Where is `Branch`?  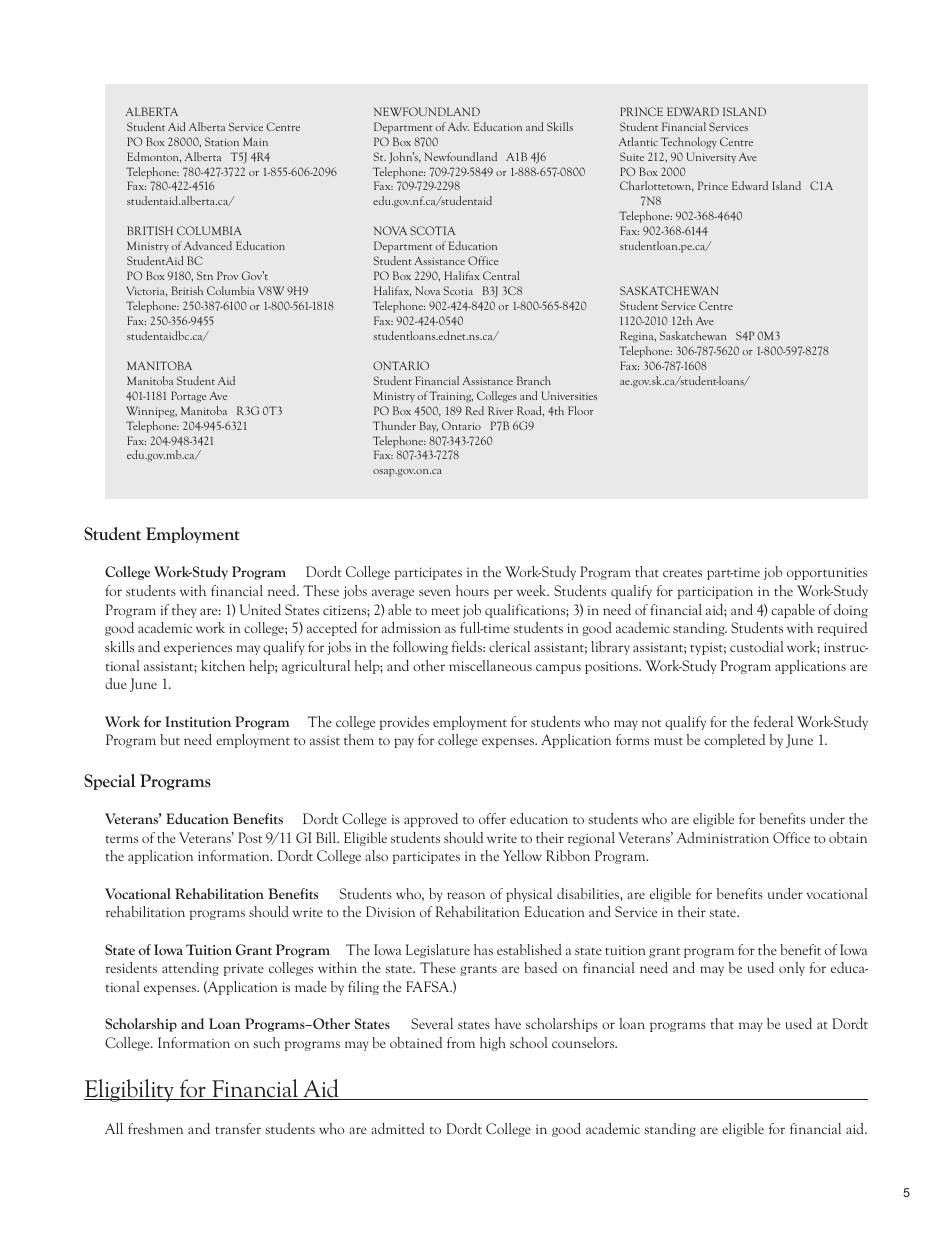
Branch is located at coordinates (534, 380).
